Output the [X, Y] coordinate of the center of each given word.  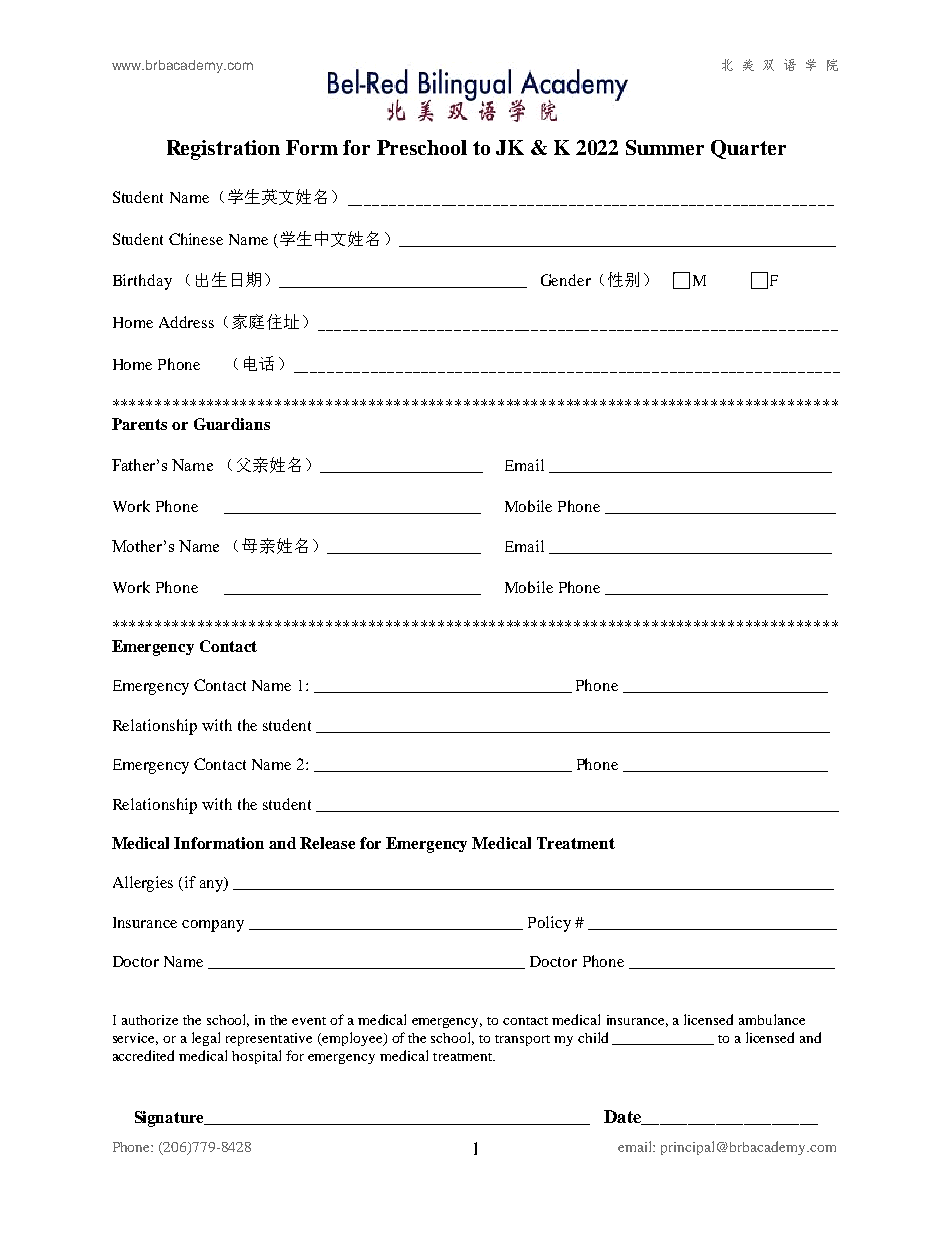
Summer [665, 147]
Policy [549, 924]
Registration [223, 150]
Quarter [748, 149]
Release [327, 843]
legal [206, 1039]
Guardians [232, 424]
